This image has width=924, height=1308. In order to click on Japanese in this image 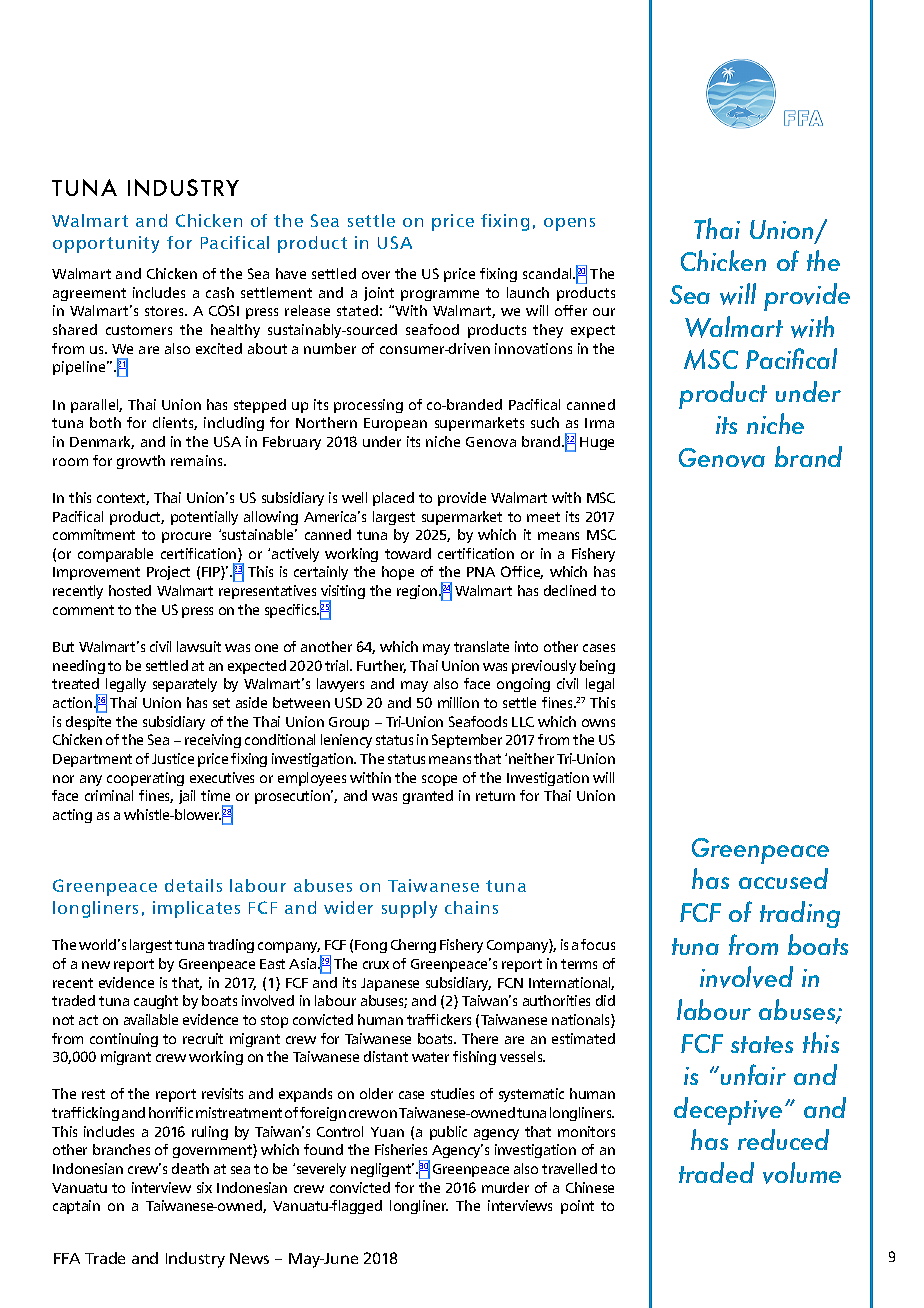, I will do `click(390, 984)`.
